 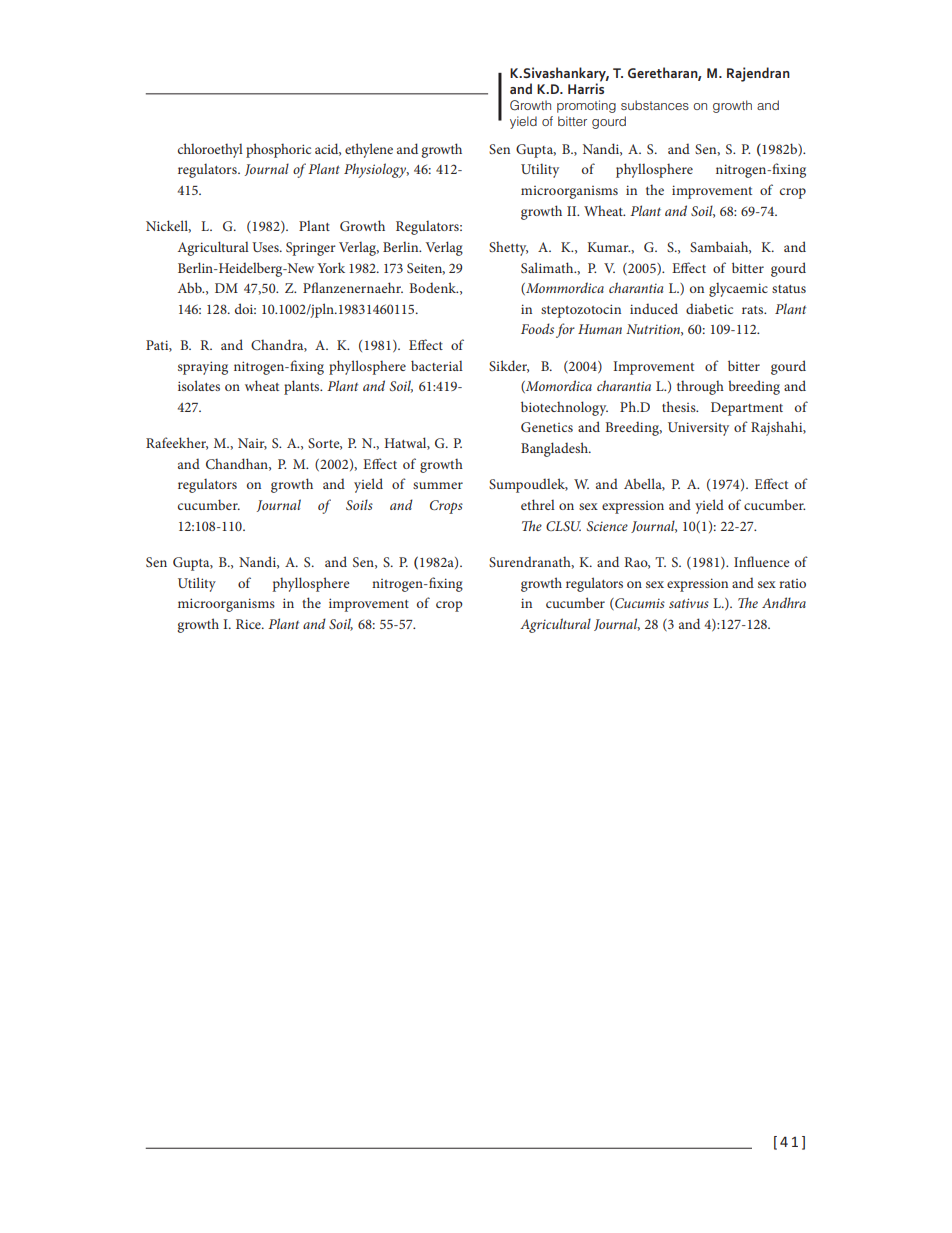 I want to click on University, so click(x=698, y=429).
